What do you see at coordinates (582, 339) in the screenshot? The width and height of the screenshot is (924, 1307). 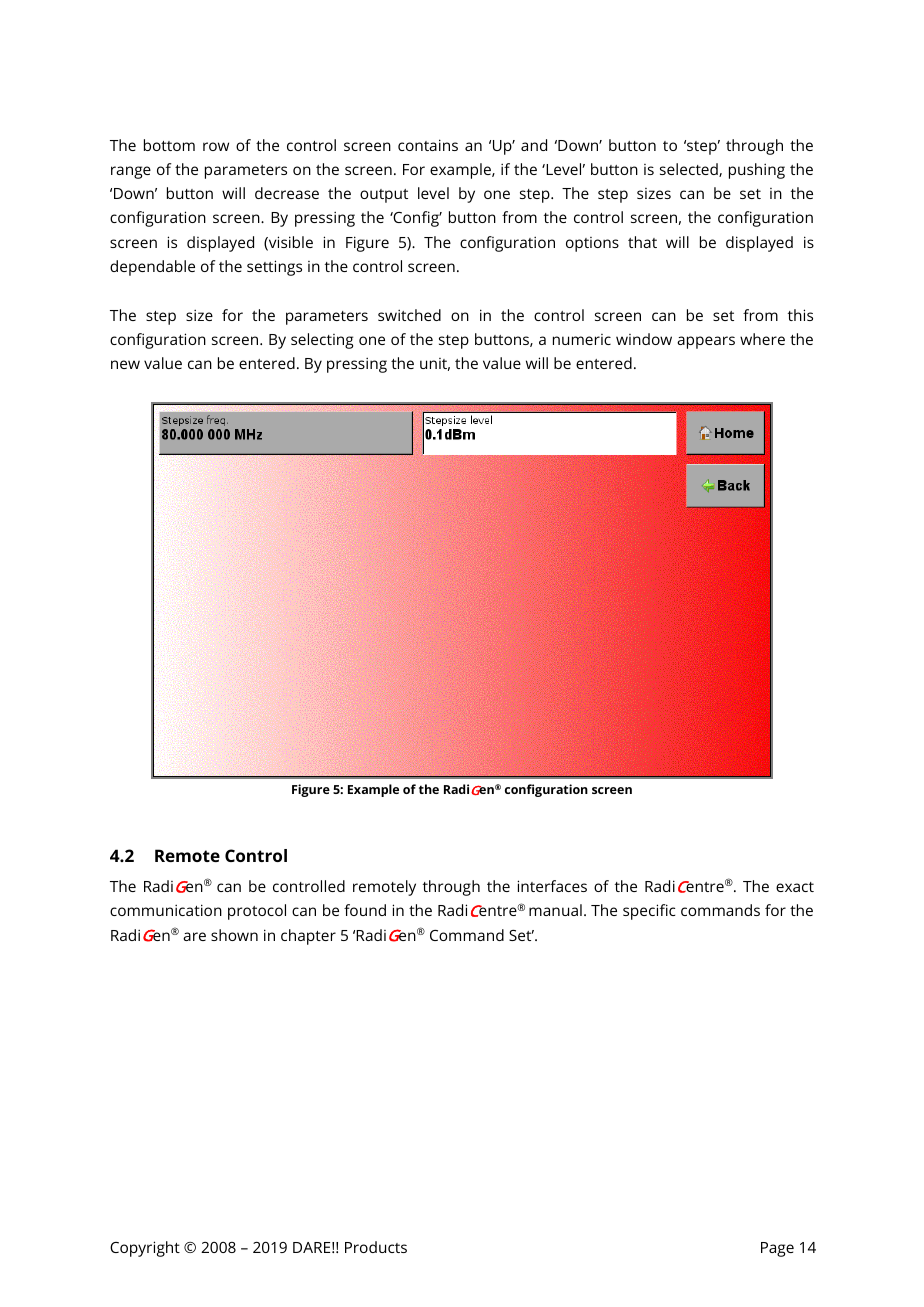 I see `numeric` at bounding box center [582, 339].
